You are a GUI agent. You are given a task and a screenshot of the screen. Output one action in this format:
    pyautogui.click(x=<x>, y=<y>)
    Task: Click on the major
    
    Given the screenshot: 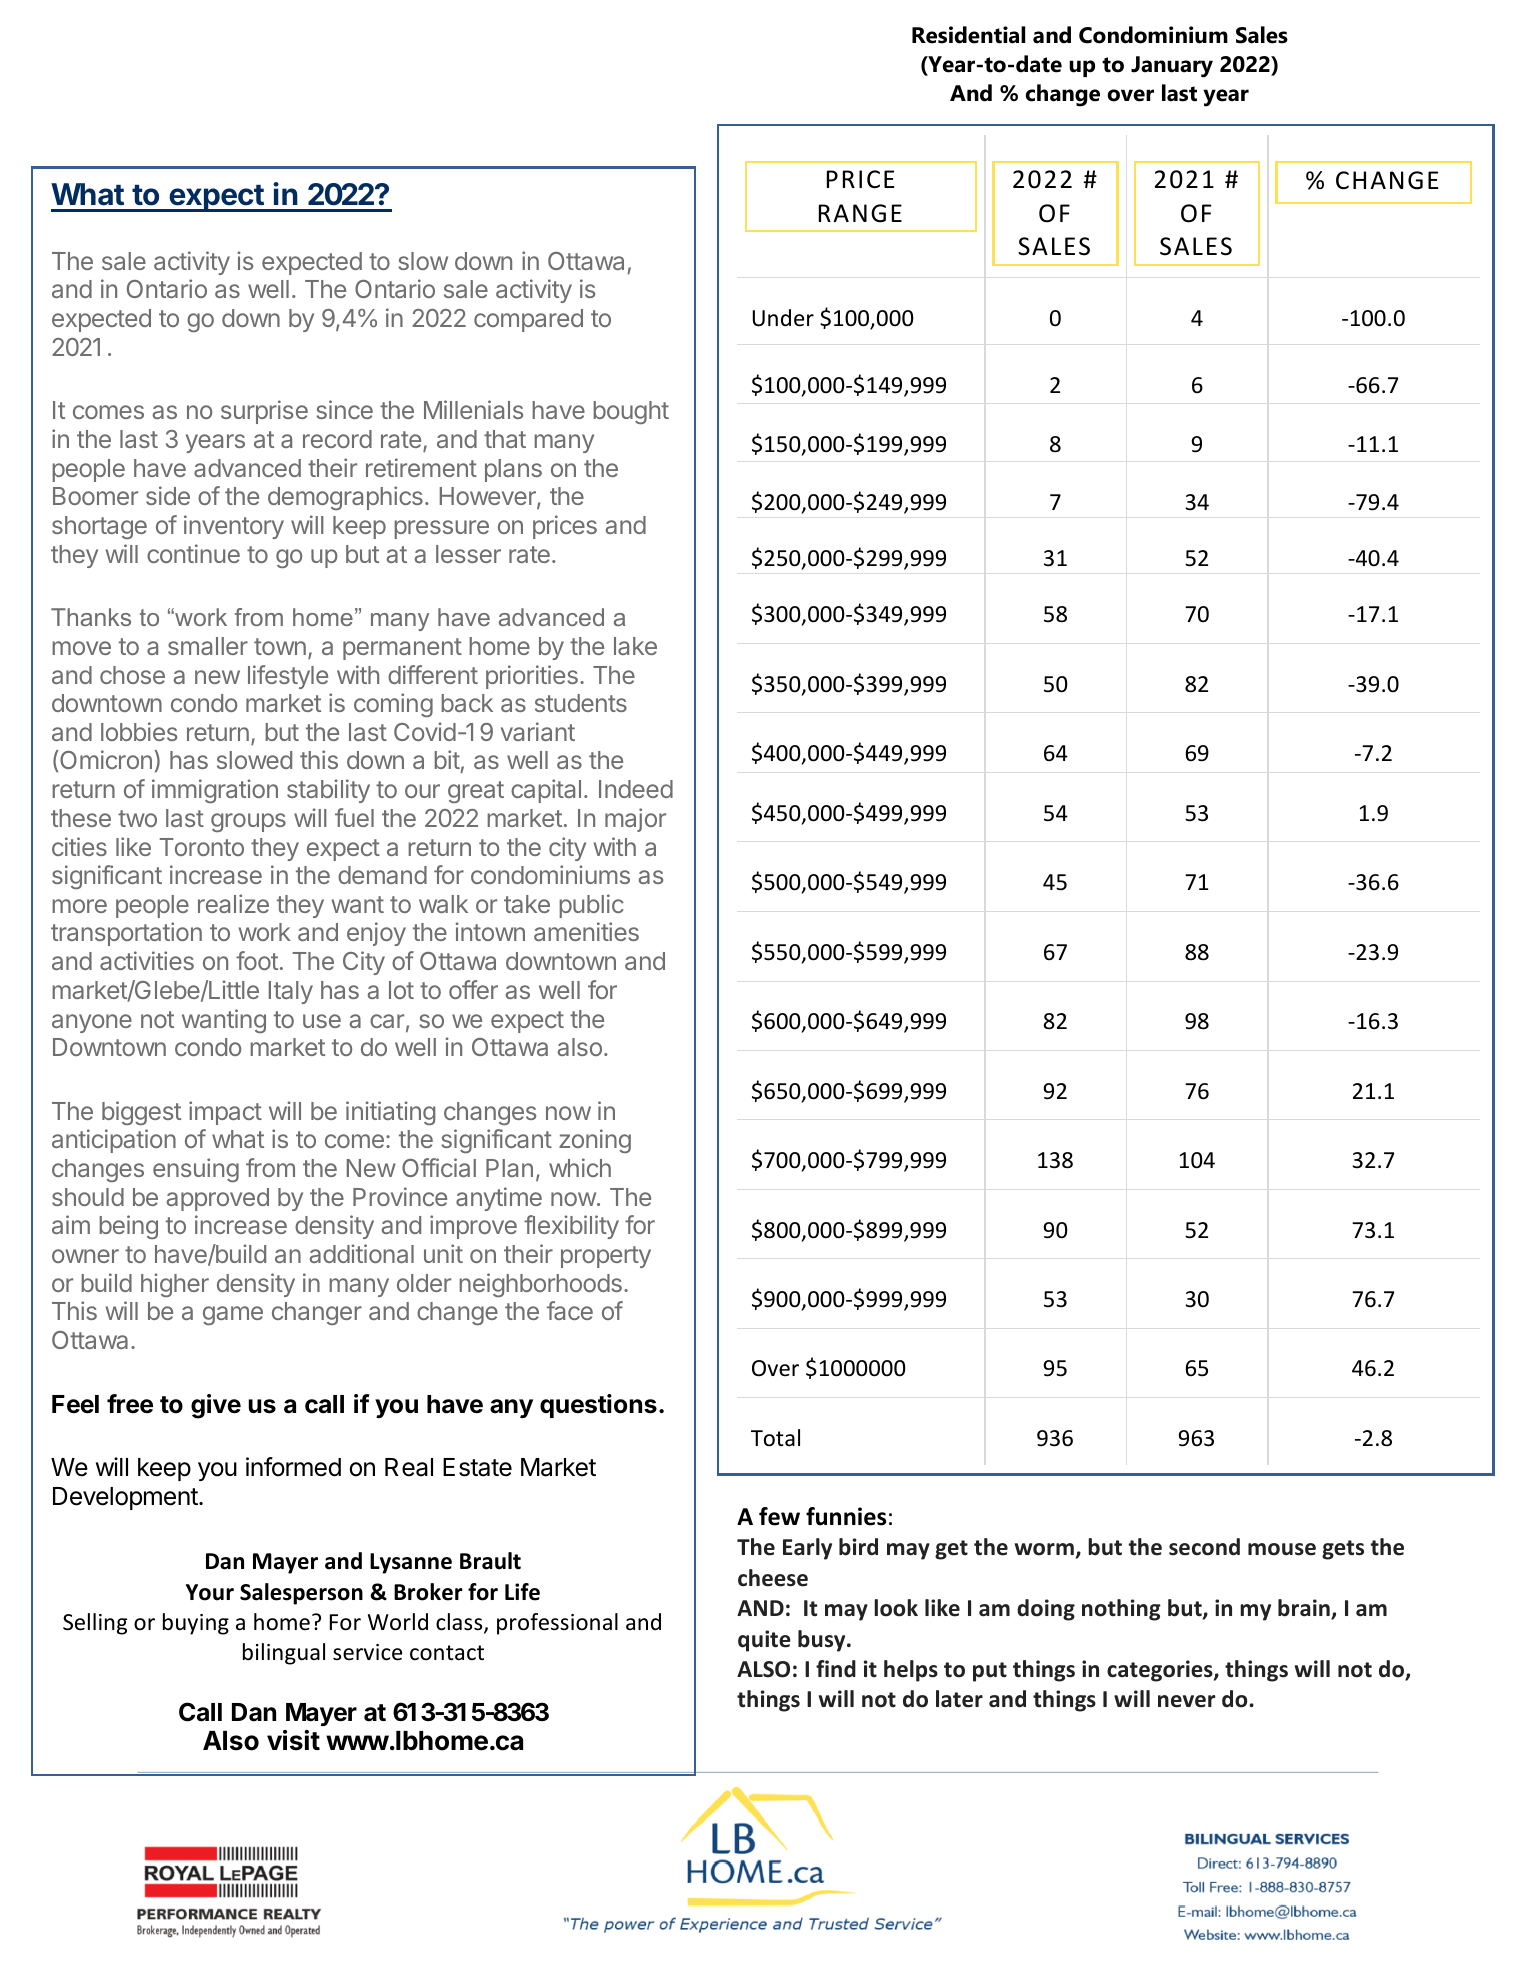 What is the action you would take?
    pyautogui.click(x=635, y=820)
